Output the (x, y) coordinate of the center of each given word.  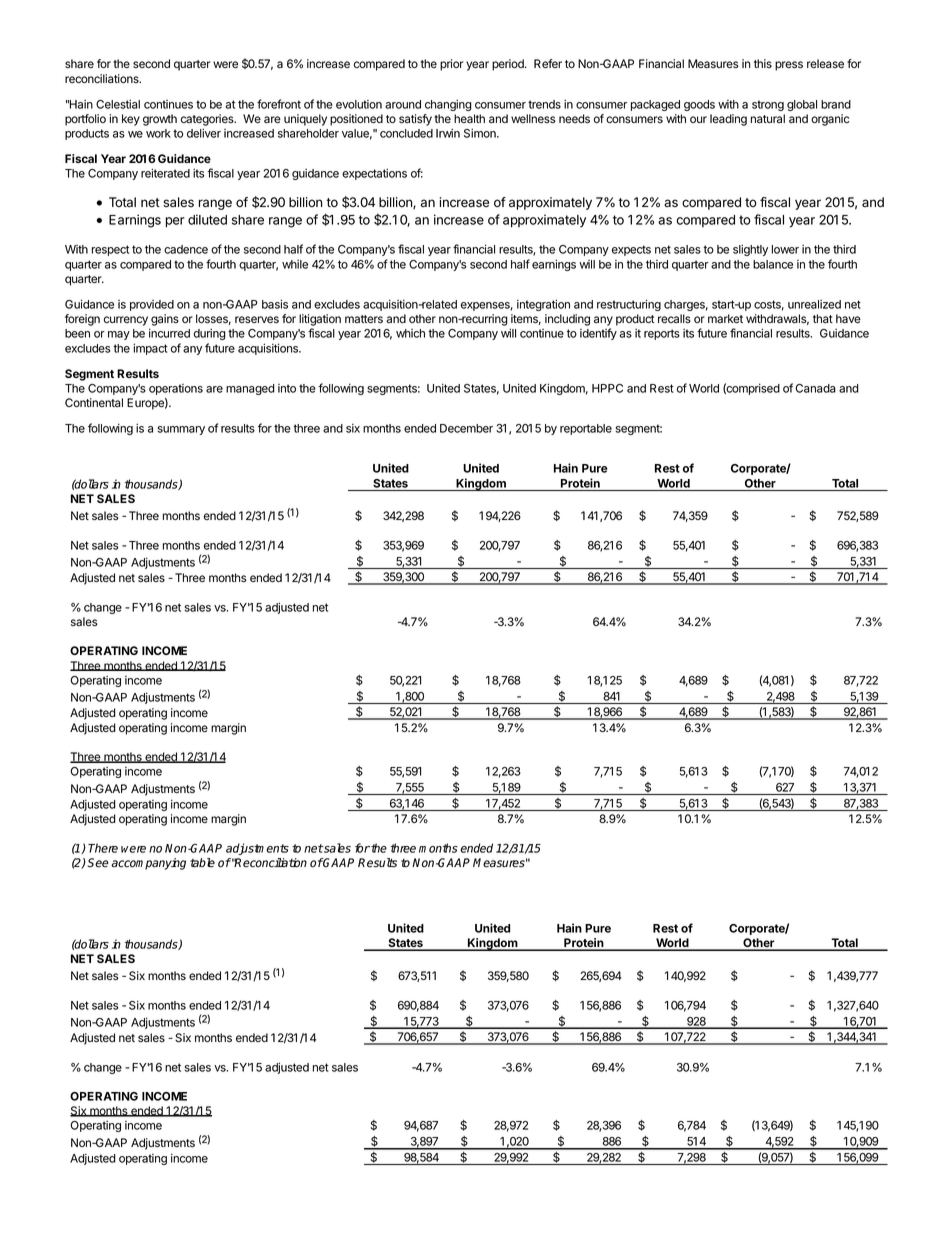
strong (768, 105)
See (98, 863)
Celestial (118, 104)
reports (662, 334)
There (103, 848)
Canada (815, 388)
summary (181, 430)
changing (448, 105)
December (466, 428)
